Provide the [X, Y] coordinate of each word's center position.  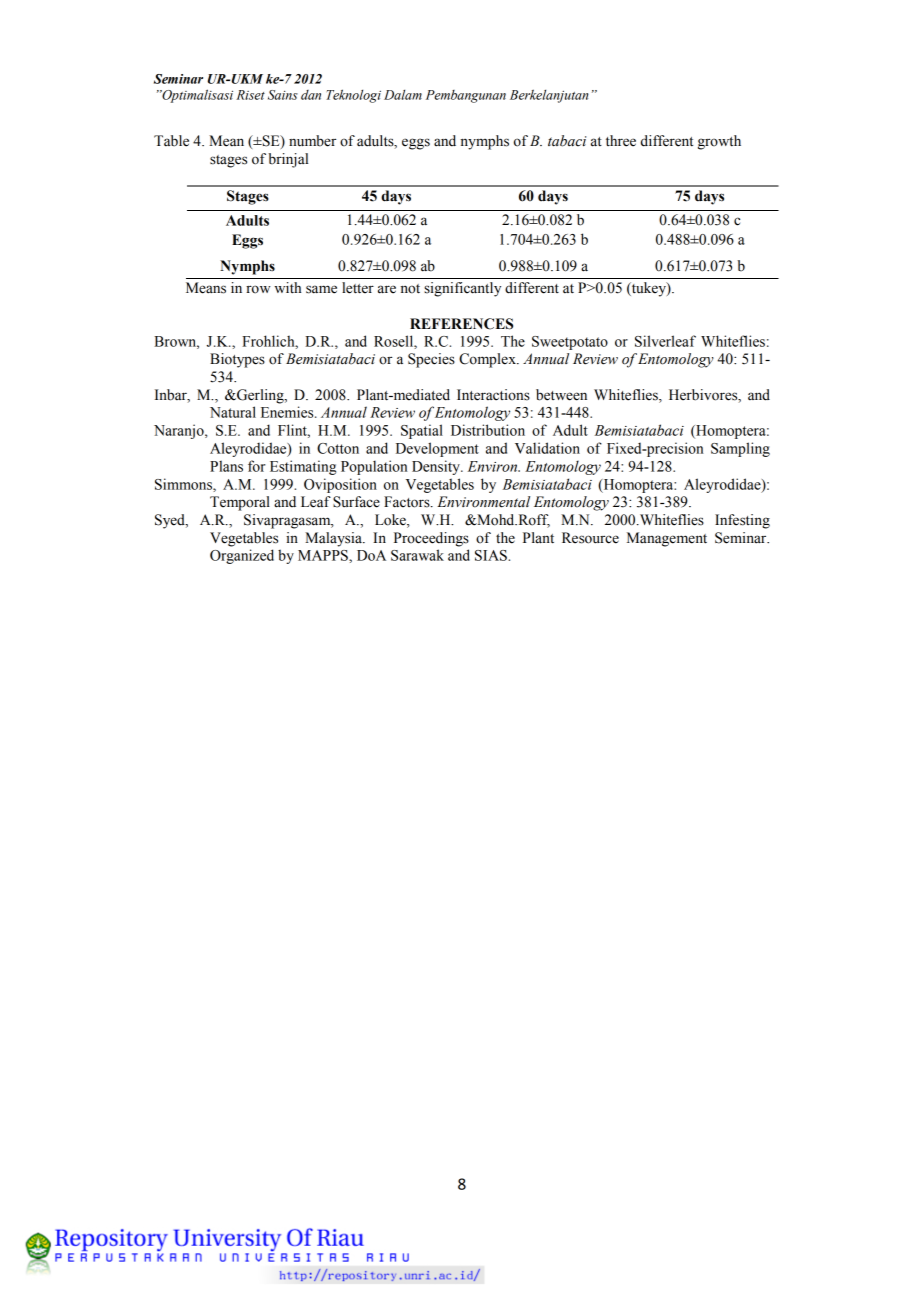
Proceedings [431, 539]
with [287, 287]
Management [667, 539]
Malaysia [334, 539]
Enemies [288, 412]
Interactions [493, 395]
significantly [462, 289]
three [621, 141]
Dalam [403, 94]
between [561, 395]
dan [311, 95]
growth [719, 142]
